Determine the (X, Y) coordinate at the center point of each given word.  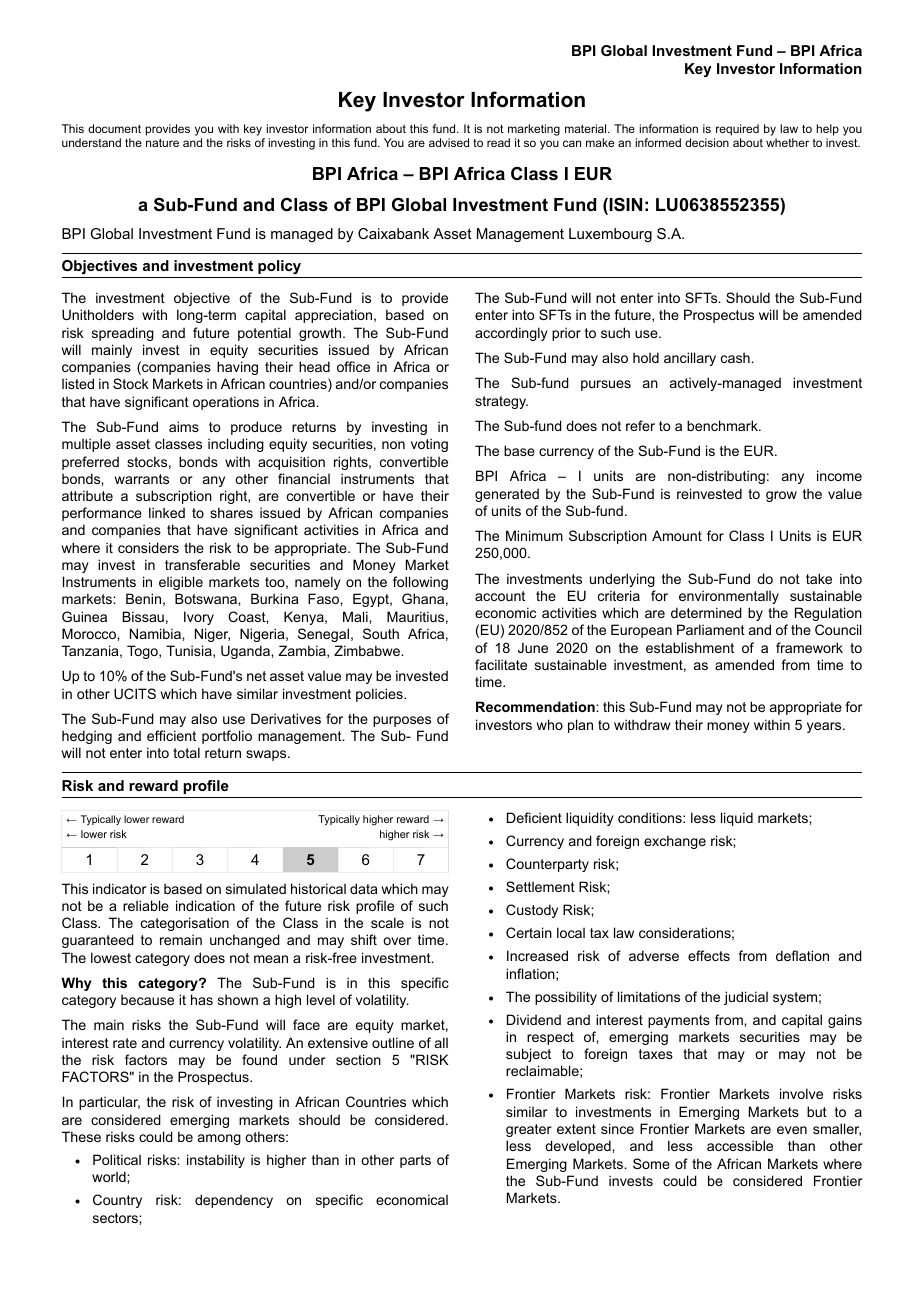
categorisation (185, 924)
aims (184, 426)
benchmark (723, 425)
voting (429, 445)
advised (449, 142)
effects (709, 955)
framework (809, 647)
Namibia (156, 633)
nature (162, 143)
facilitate (501, 664)
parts (415, 1161)
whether (787, 142)
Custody (532, 911)
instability (216, 1161)
